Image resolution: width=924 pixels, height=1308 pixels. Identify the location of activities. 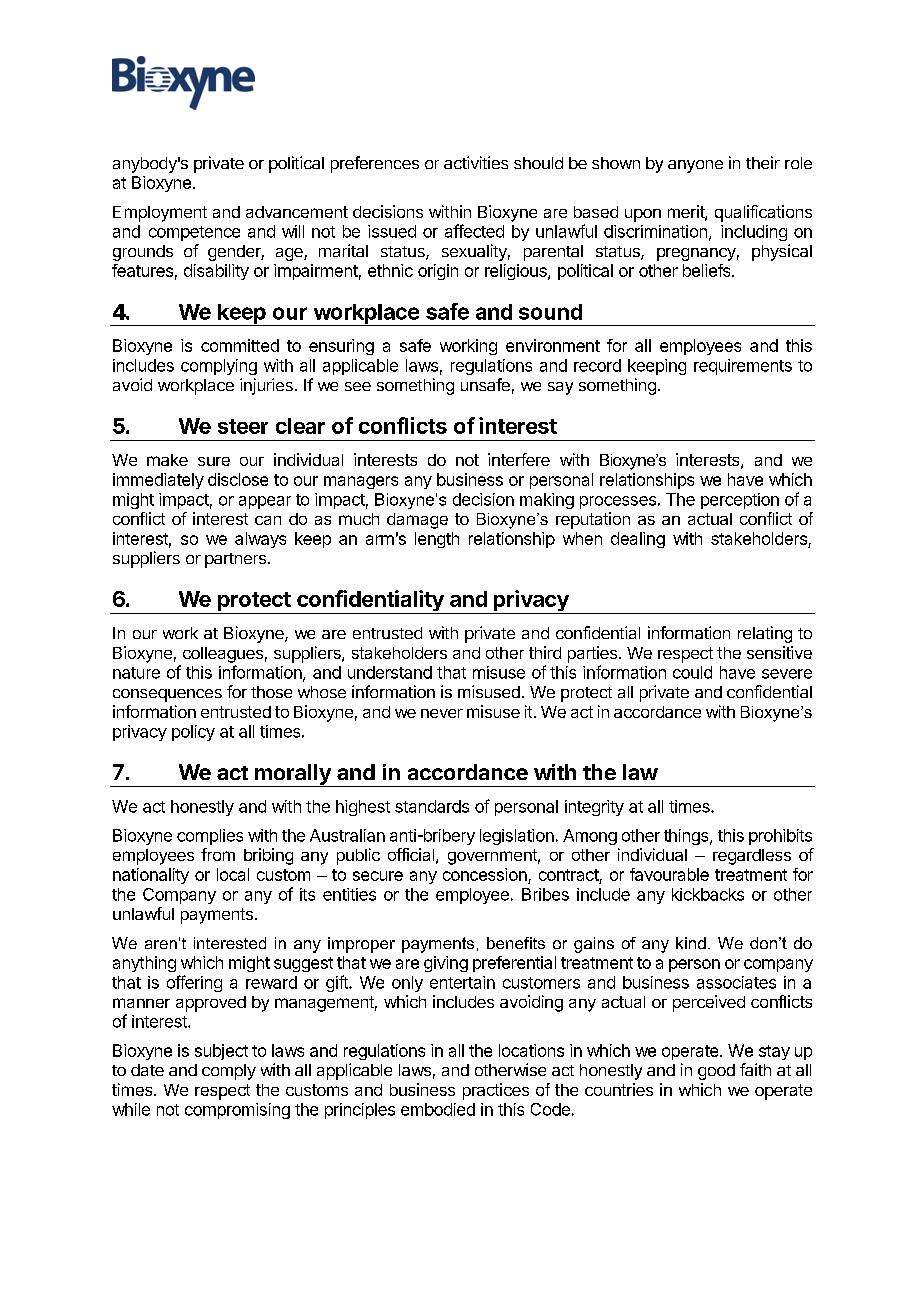
(476, 162).
